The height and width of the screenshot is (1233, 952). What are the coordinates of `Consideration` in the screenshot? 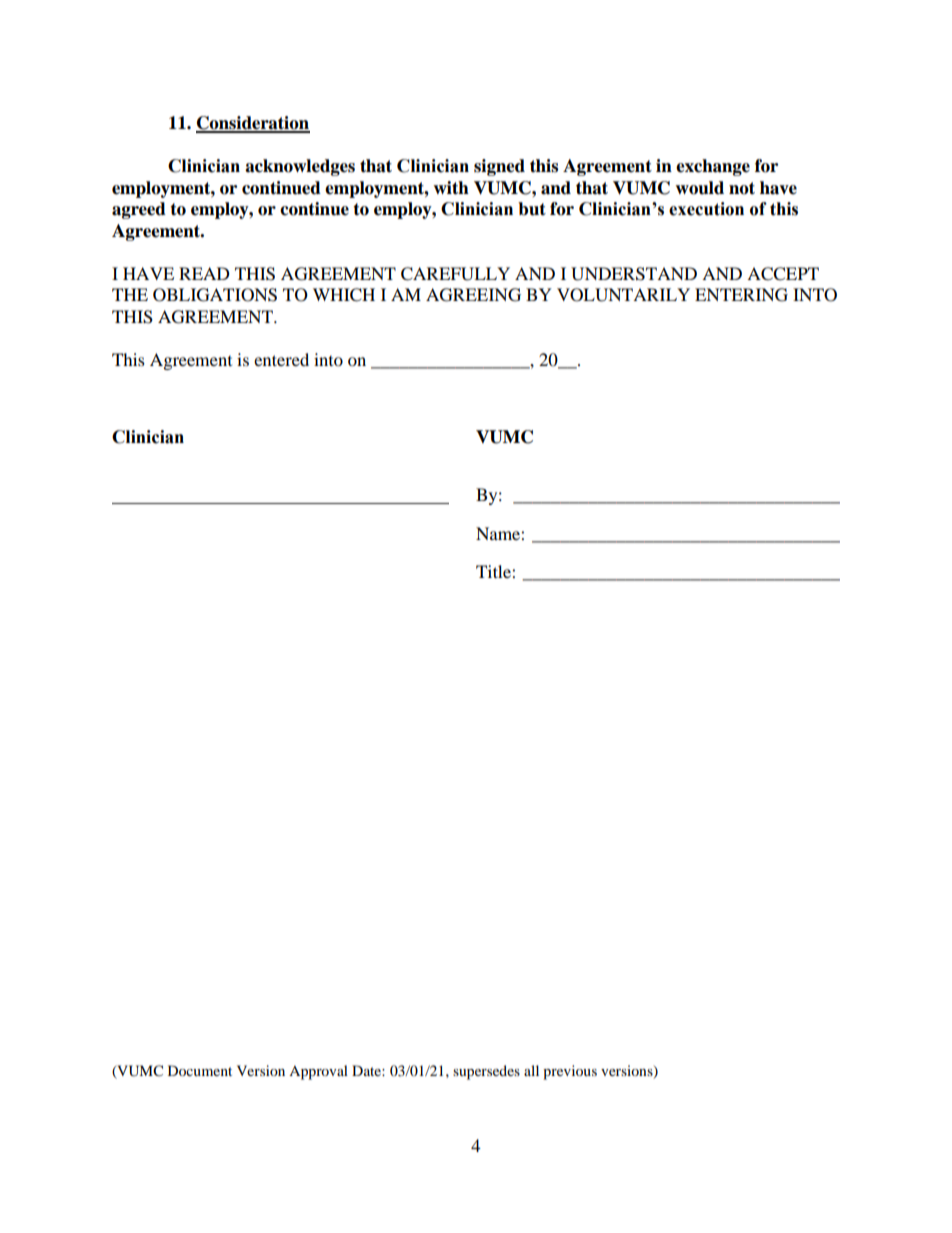 It's located at (253, 124).
